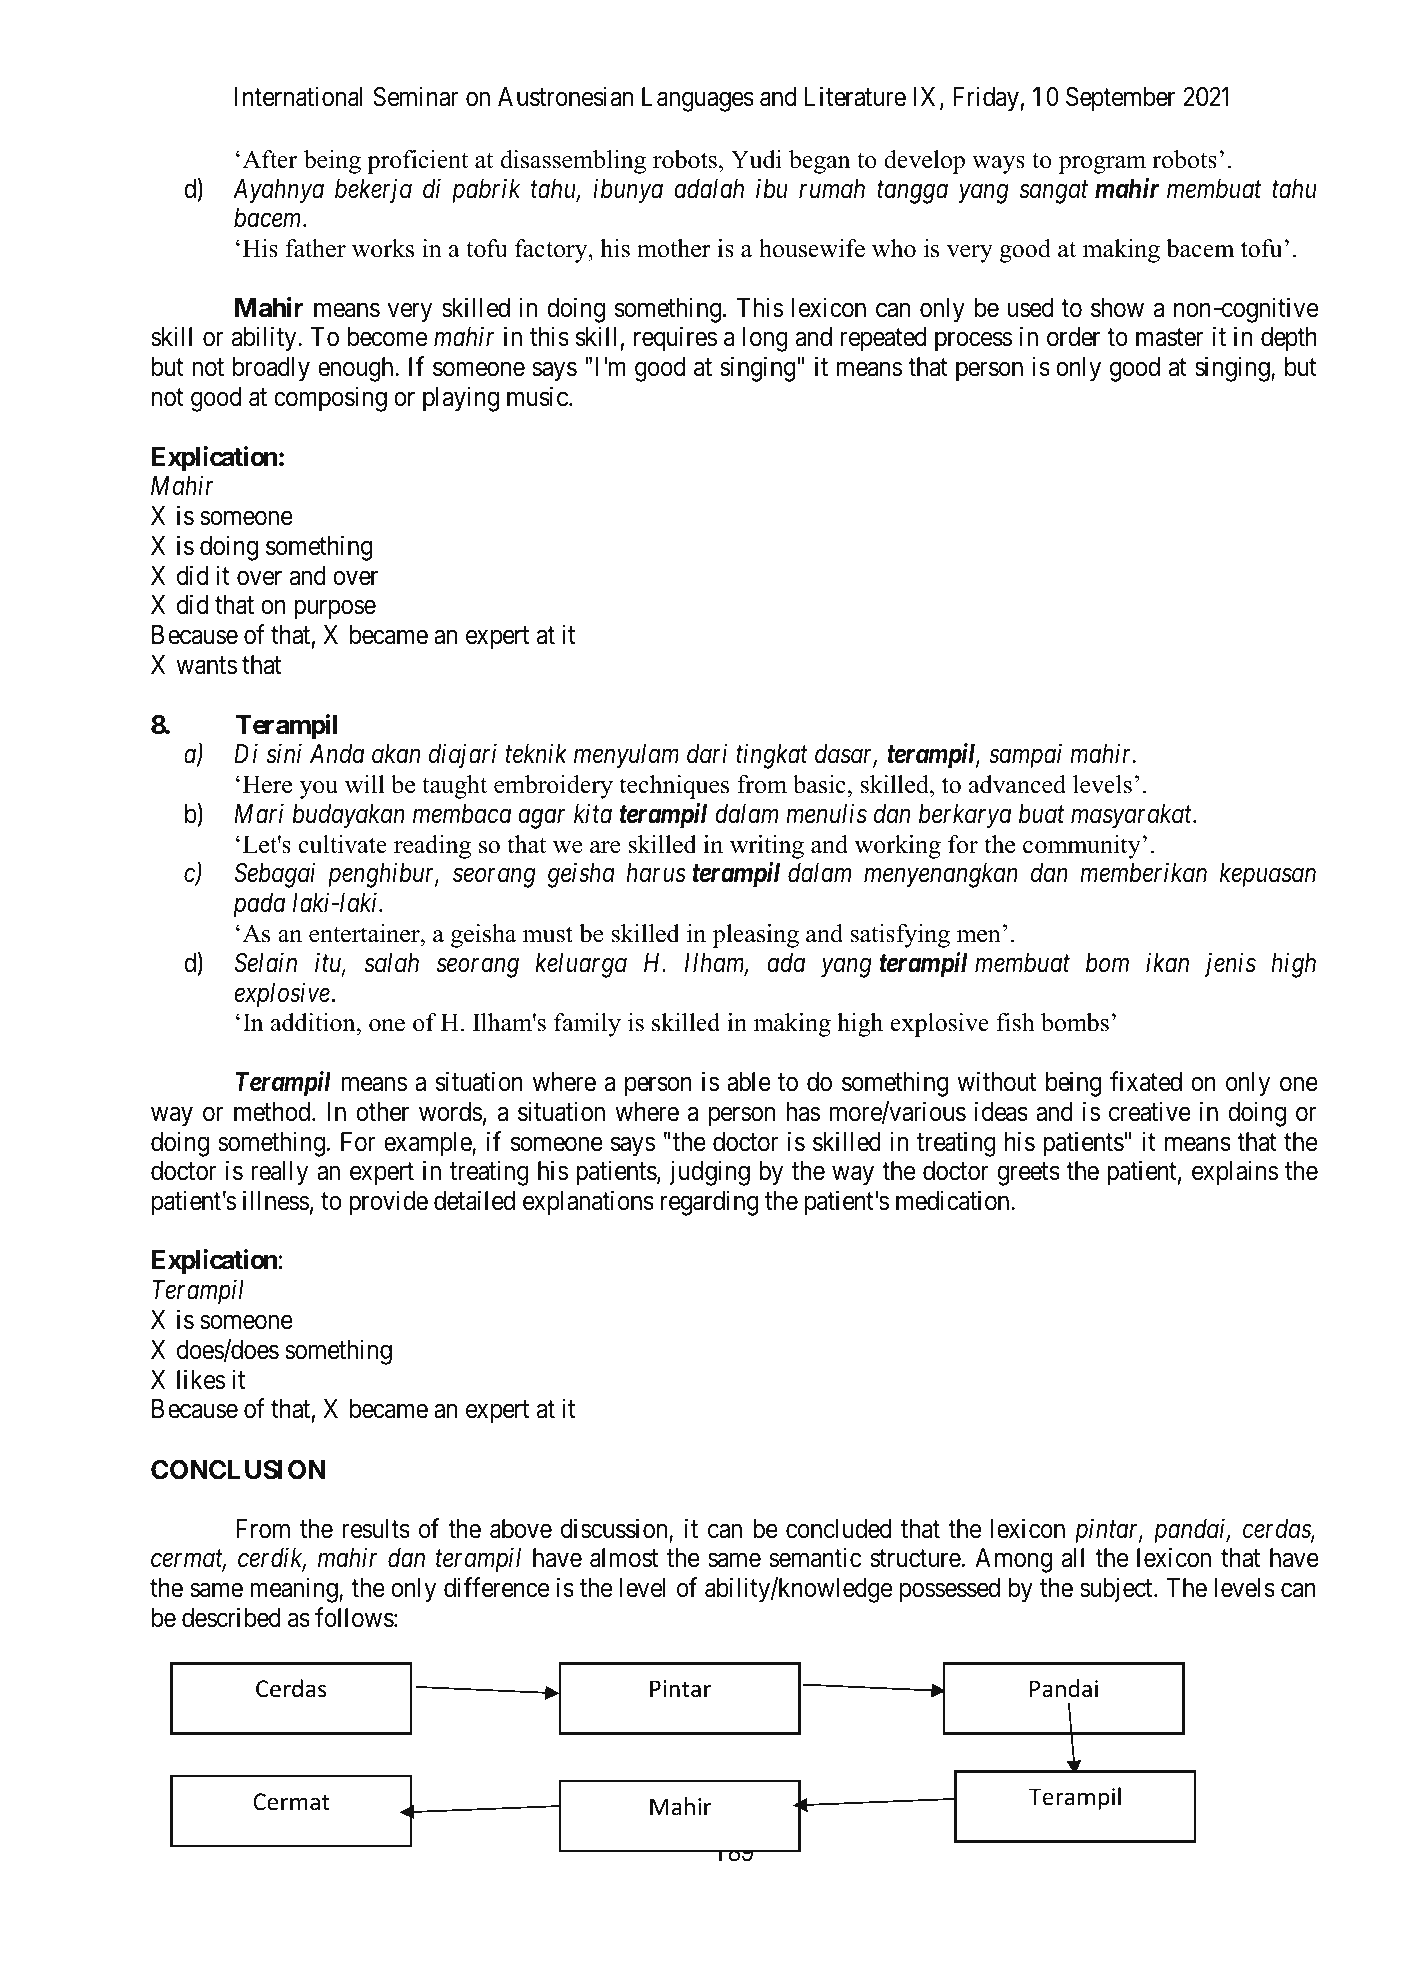 The image size is (1402, 1982). What do you see at coordinates (1169, 338) in the screenshot?
I see `master` at bounding box center [1169, 338].
